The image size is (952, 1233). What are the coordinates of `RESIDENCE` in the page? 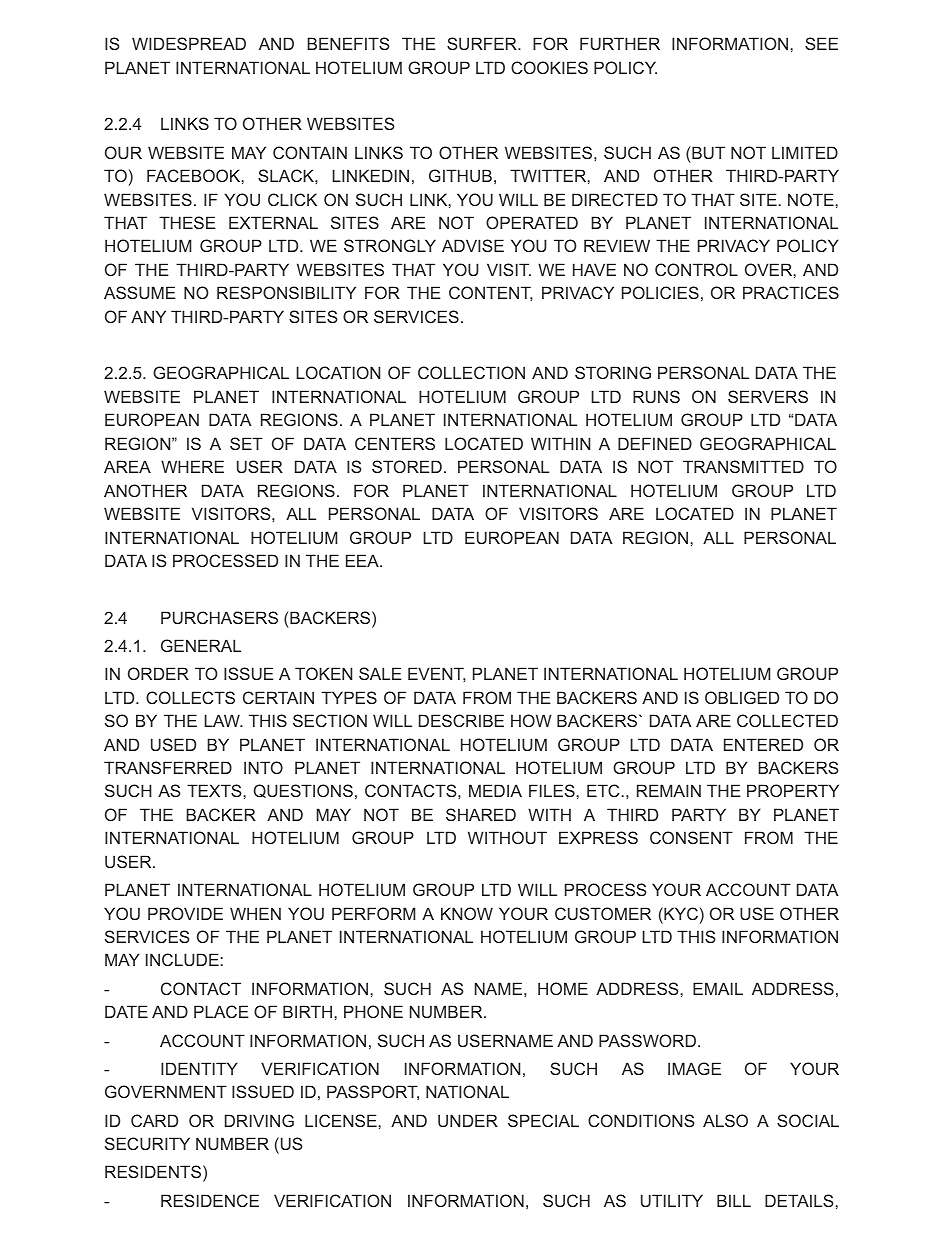 It's located at (210, 1200).
